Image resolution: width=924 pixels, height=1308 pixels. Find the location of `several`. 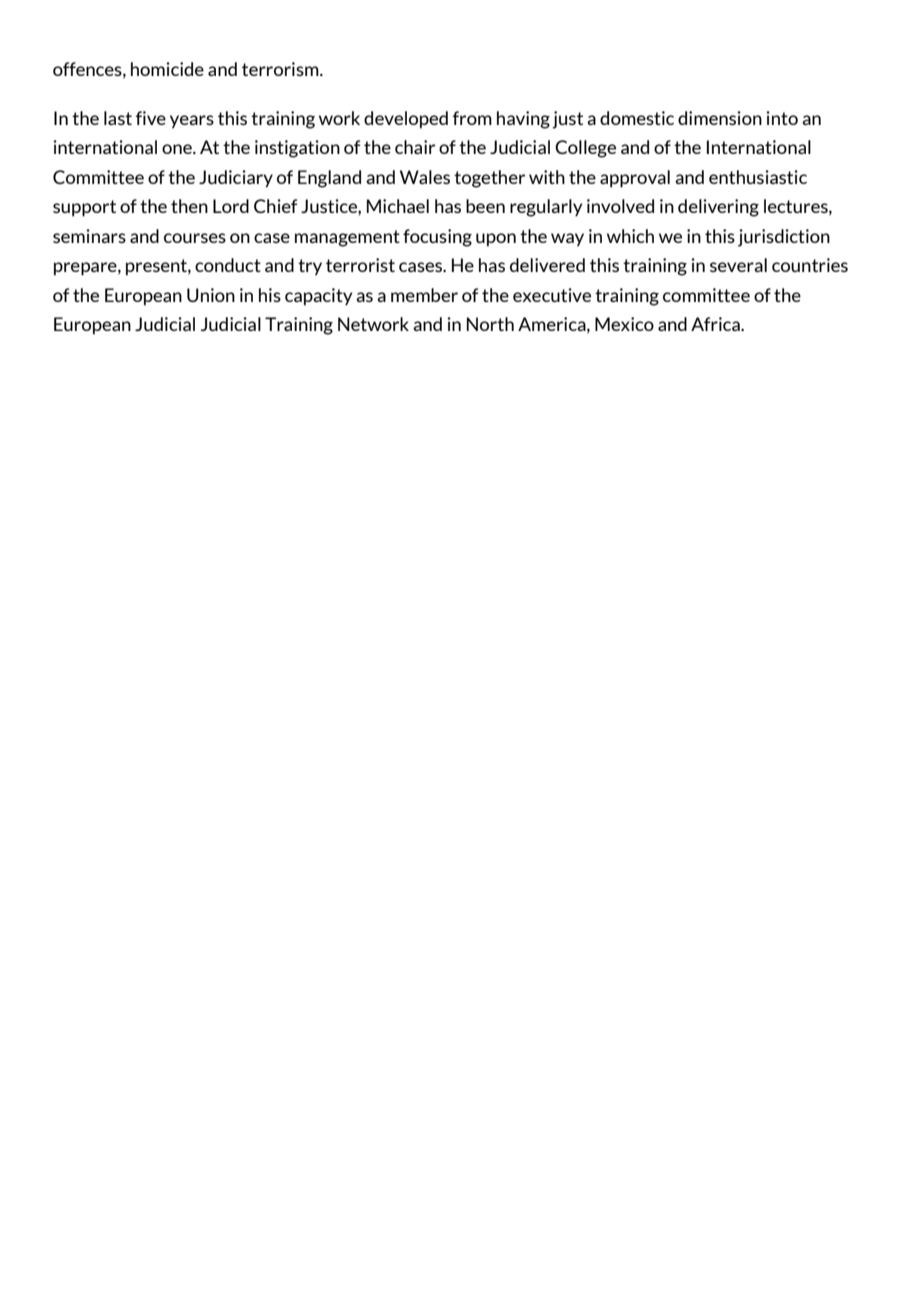

several is located at coordinates (738, 265).
